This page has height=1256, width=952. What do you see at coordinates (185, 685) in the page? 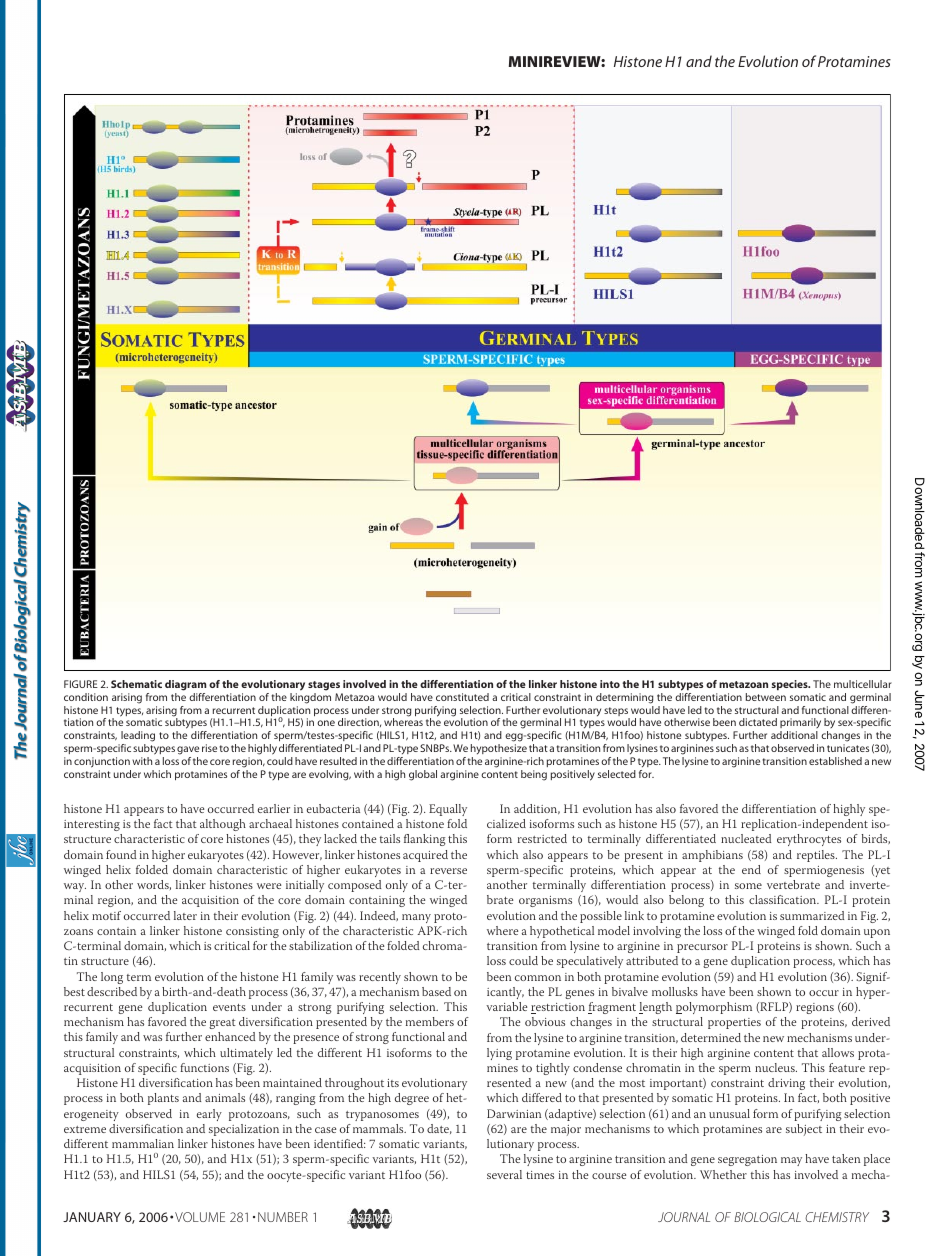
I see `diagram` at bounding box center [185, 685].
